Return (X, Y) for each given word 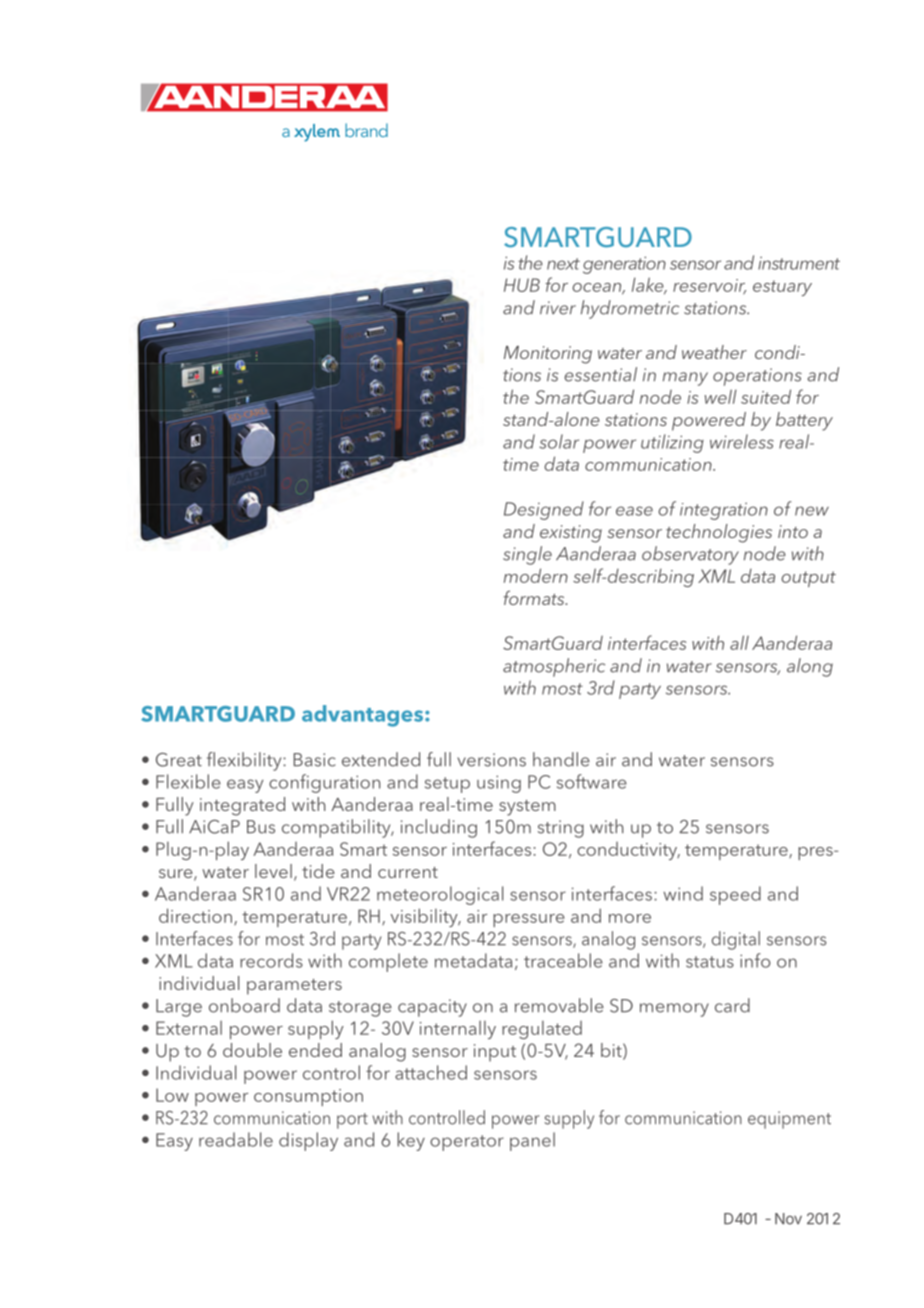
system (527, 808)
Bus (261, 827)
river (558, 308)
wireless (742, 441)
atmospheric (554, 667)
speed (735, 895)
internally (458, 1030)
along (810, 667)
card (732, 1005)
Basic (315, 760)
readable (236, 1139)
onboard (244, 1005)
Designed (544, 510)
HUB (522, 285)
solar (559, 441)
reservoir (709, 286)
